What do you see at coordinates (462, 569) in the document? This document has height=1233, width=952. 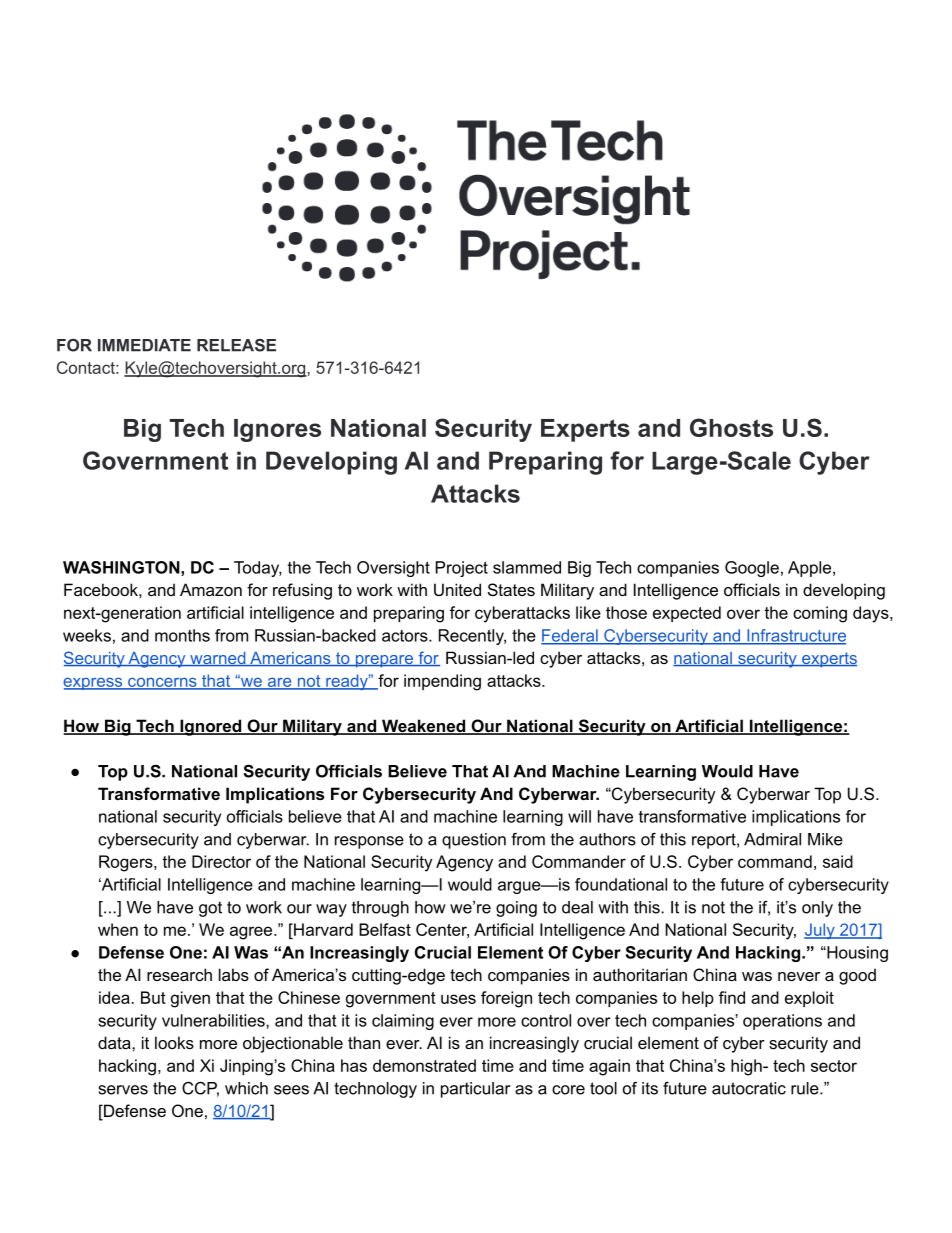 I see `Project` at bounding box center [462, 569].
